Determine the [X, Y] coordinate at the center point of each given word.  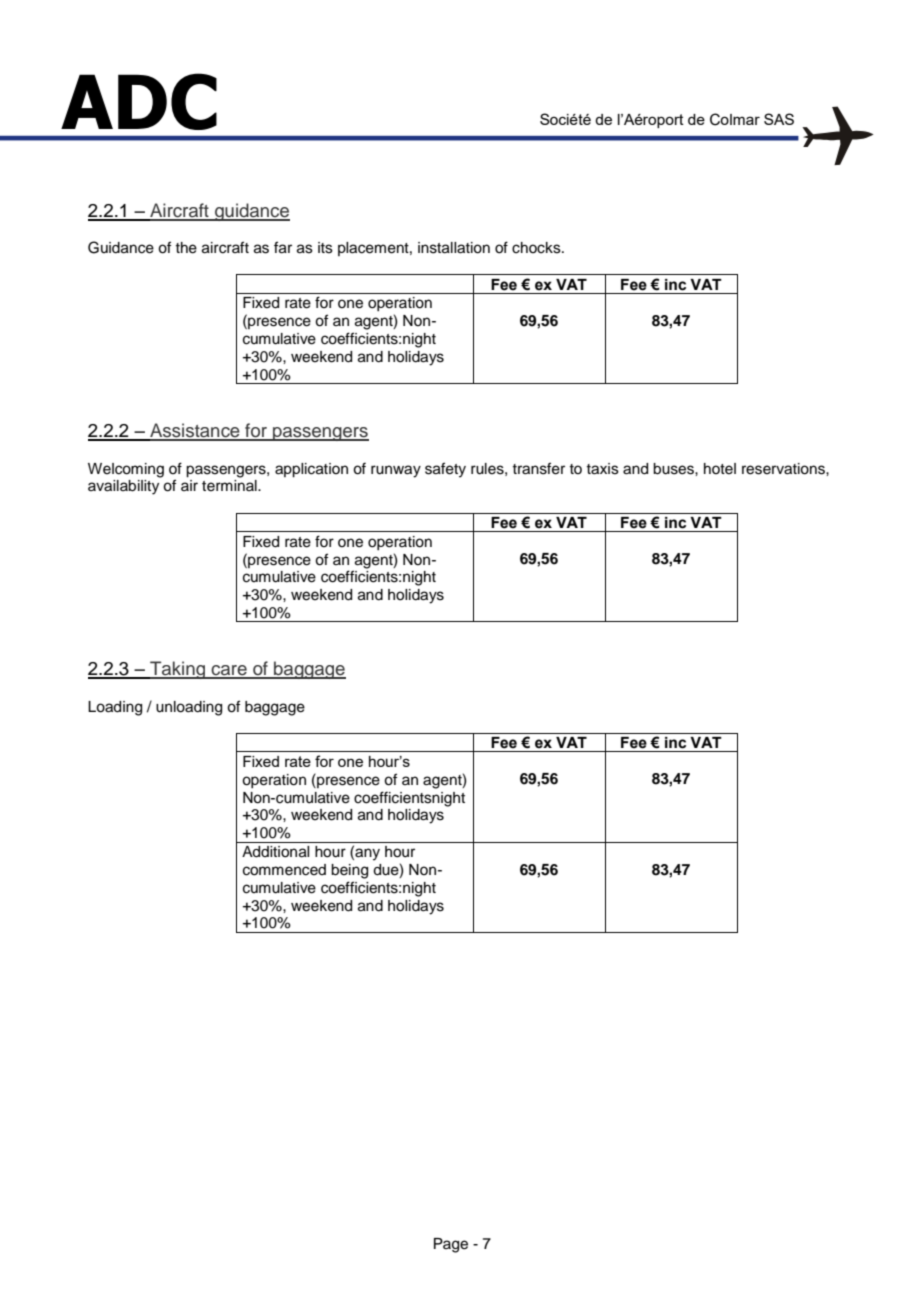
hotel [720, 469]
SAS [779, 119]
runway [396, 471]
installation [454, 248]
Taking [177, 670]
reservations [784, 469]
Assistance [195, 431]
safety [445, 470]
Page [451, 1245]
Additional [275, 852]
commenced [284, 870]
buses [674, 469]
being [349, 871]
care [229, 671]
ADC [139, 101]
